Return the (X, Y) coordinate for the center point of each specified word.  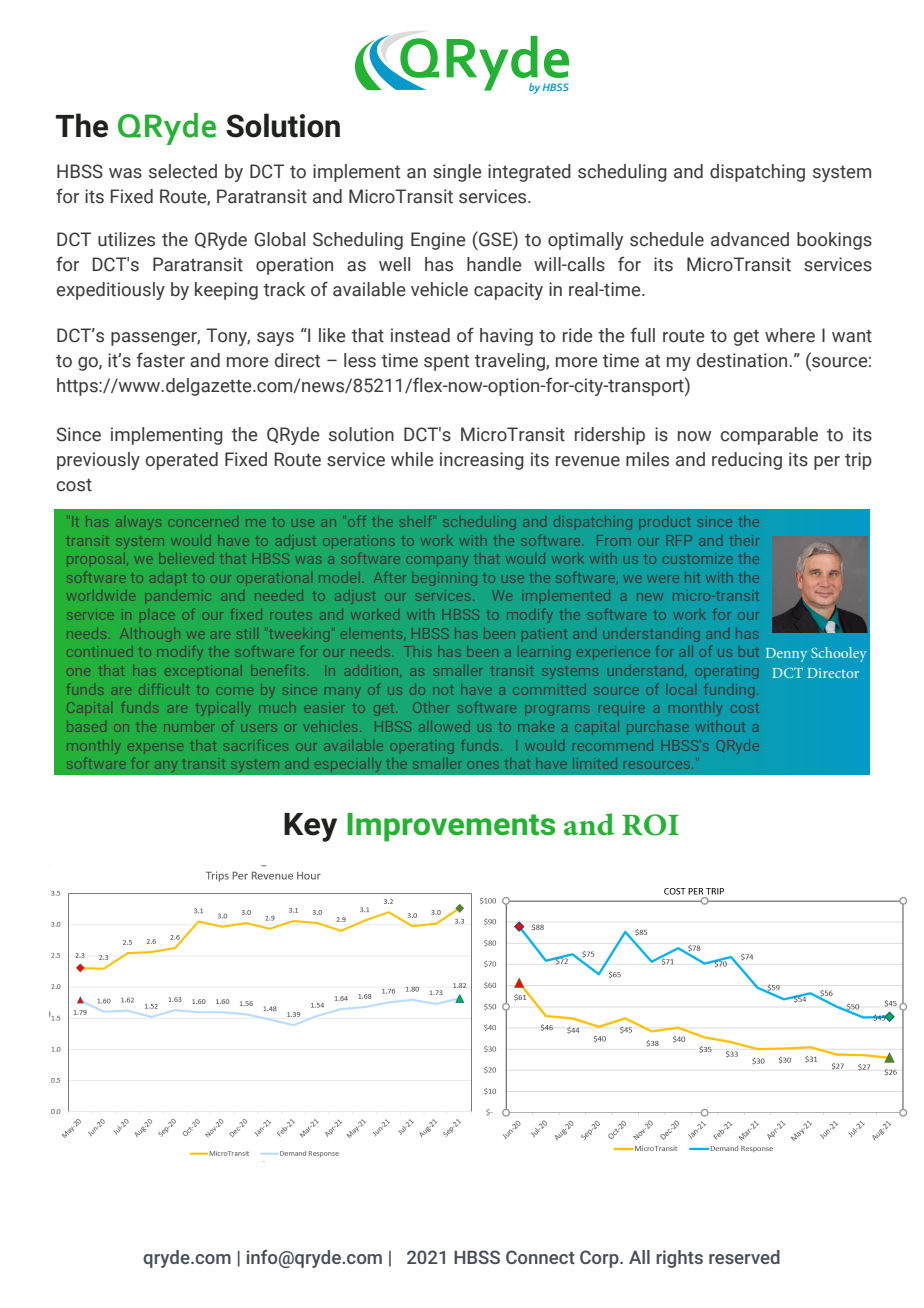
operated (181, 461)
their (744, 540)
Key (310, 827)
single (457, 173)
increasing (482, 461)
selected (183, 171)
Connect (540, 1257)
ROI (650, 825)
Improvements (451, 827)
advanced (750, 239)
